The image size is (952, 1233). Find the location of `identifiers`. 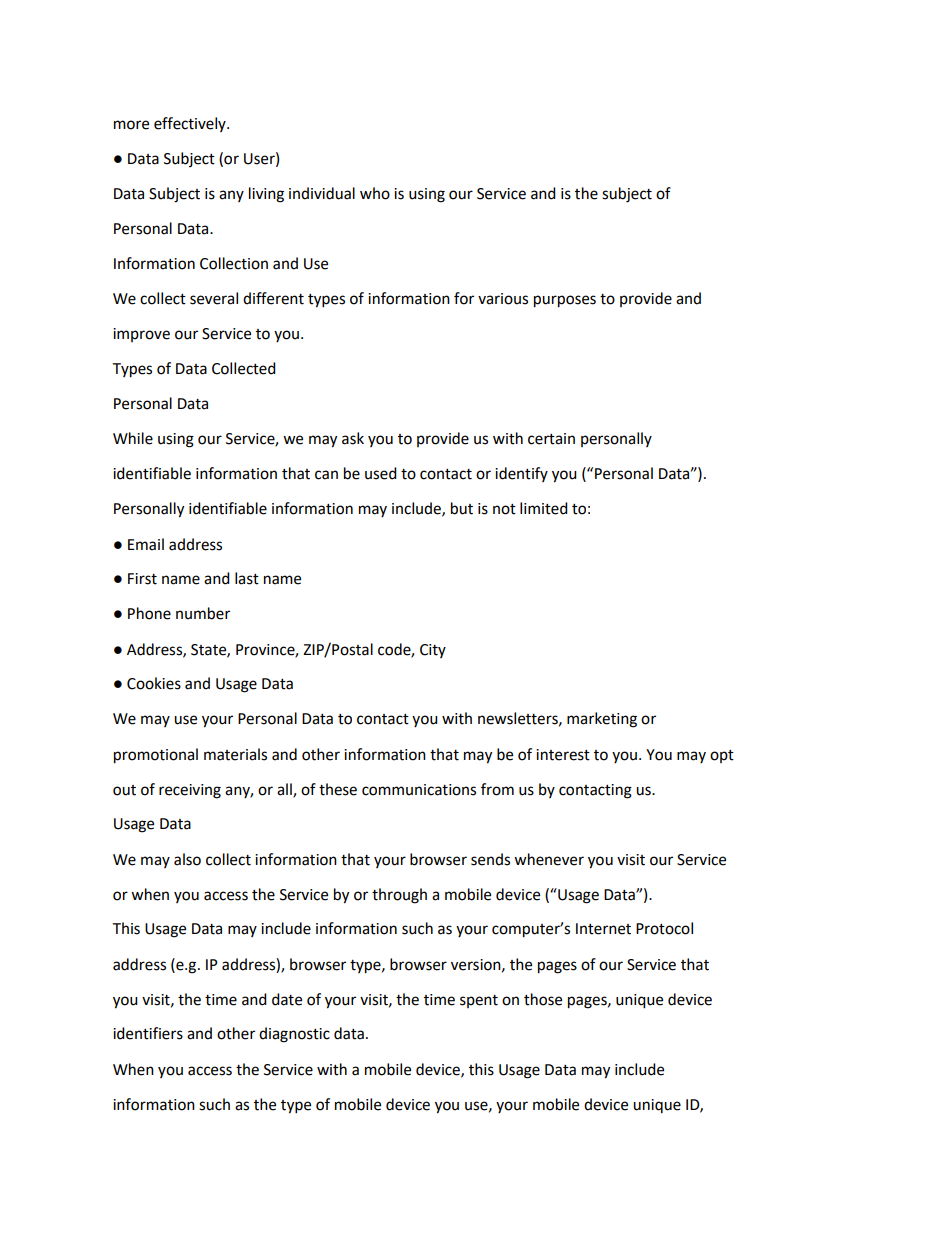

identifiers is located at coordinates (148, 1033).
